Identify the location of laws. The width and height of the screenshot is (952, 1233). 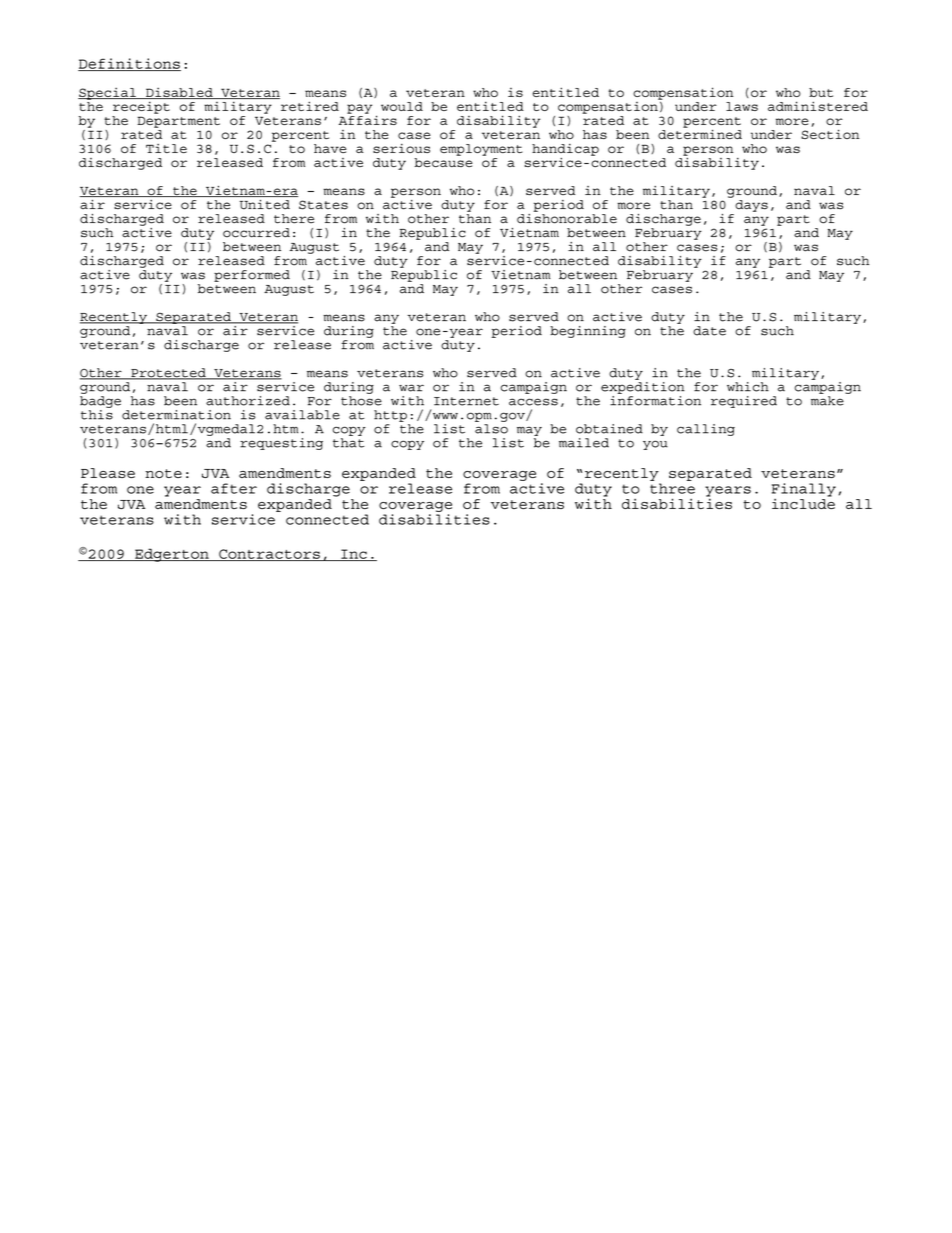
(742, 106).
